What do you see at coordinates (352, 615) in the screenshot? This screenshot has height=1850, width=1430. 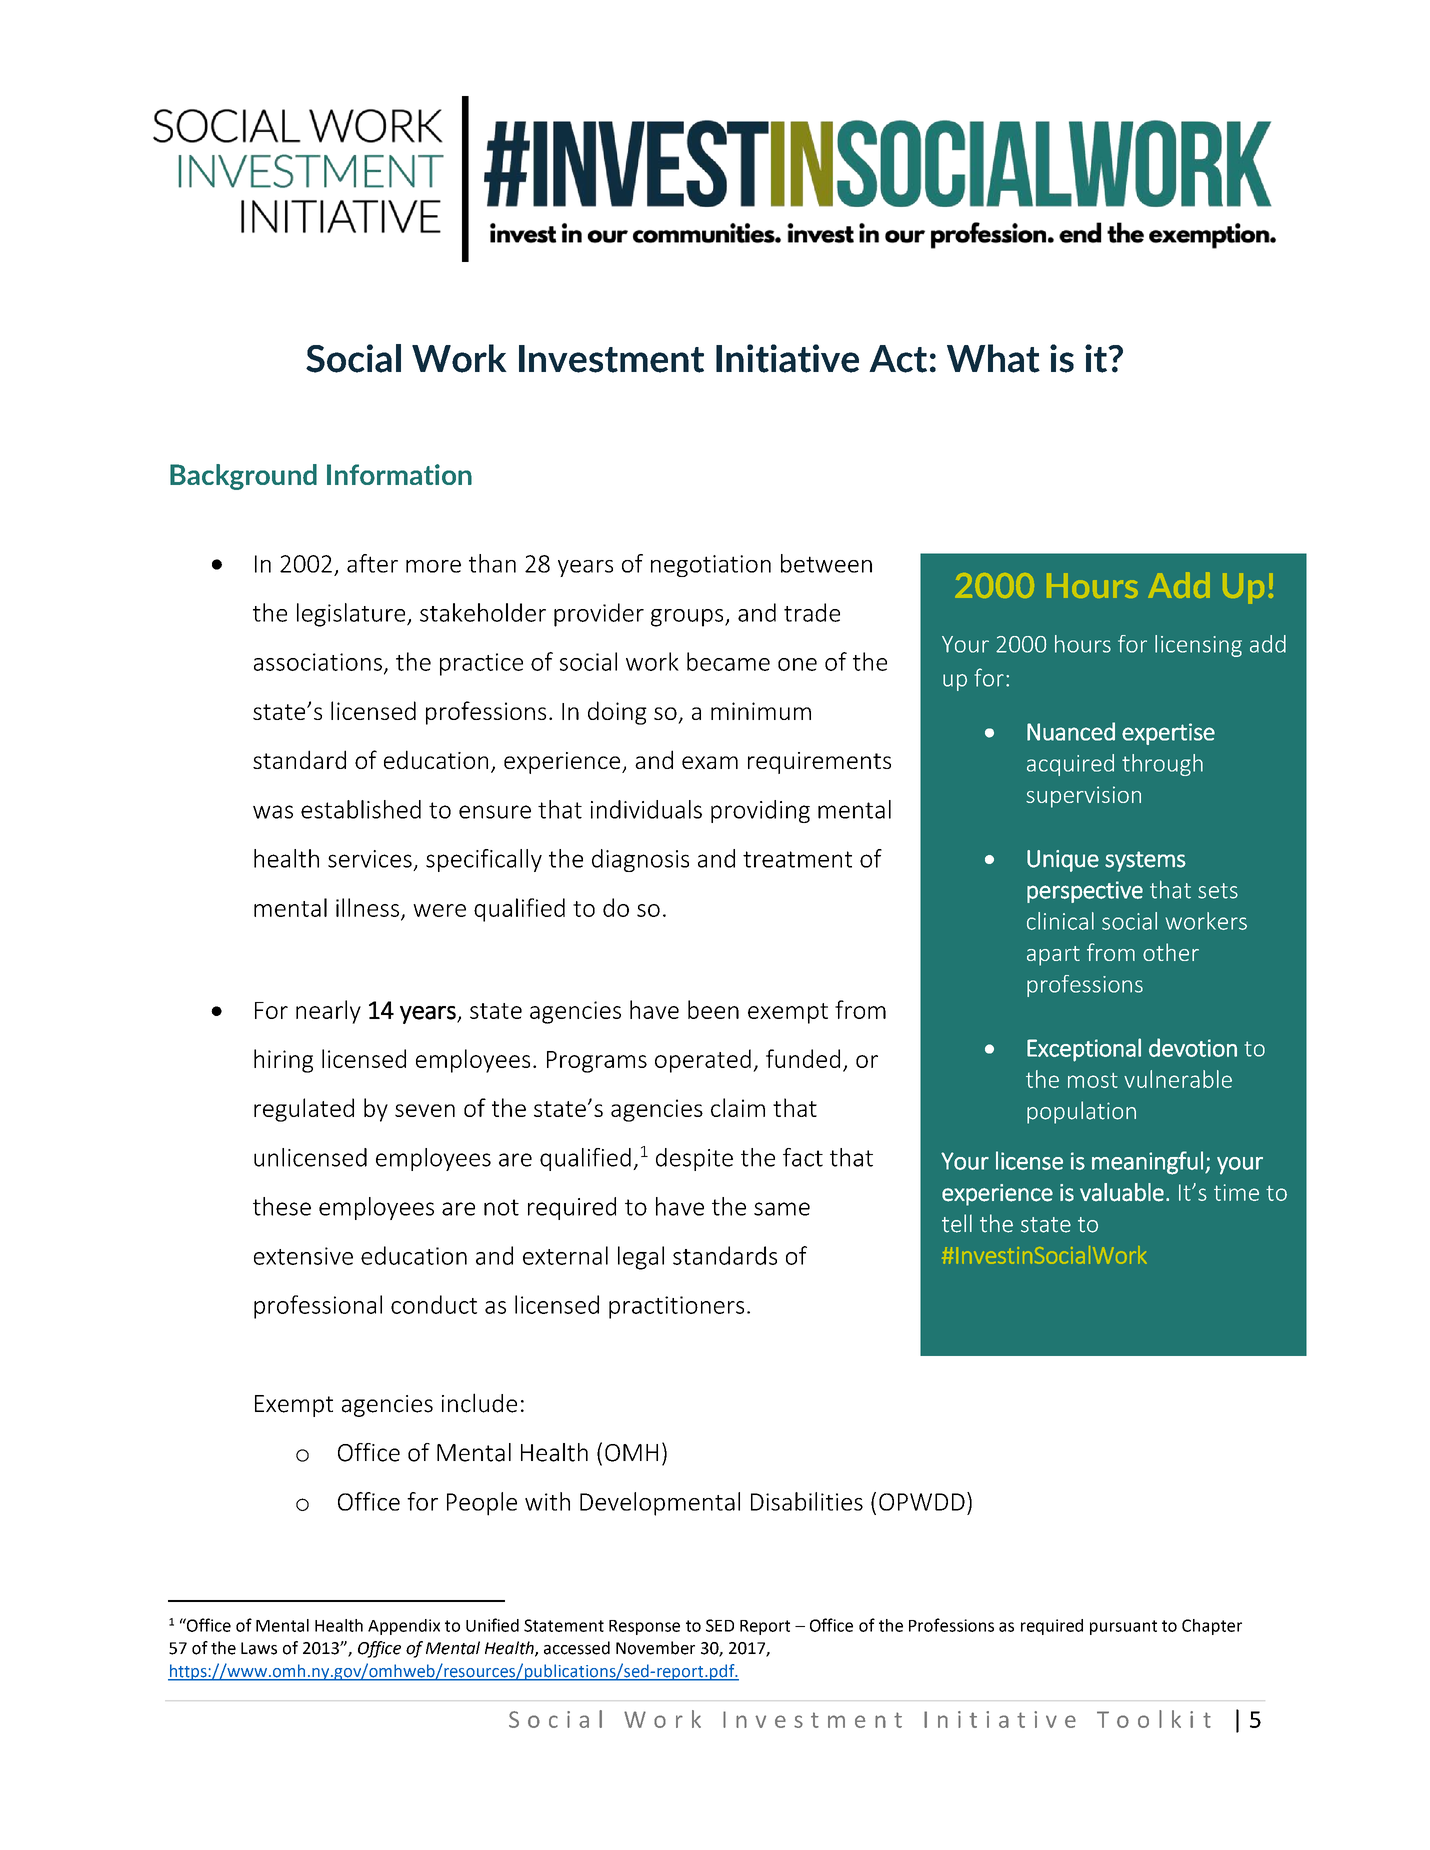 I see `legislature` at bounding box center [352, 615].
